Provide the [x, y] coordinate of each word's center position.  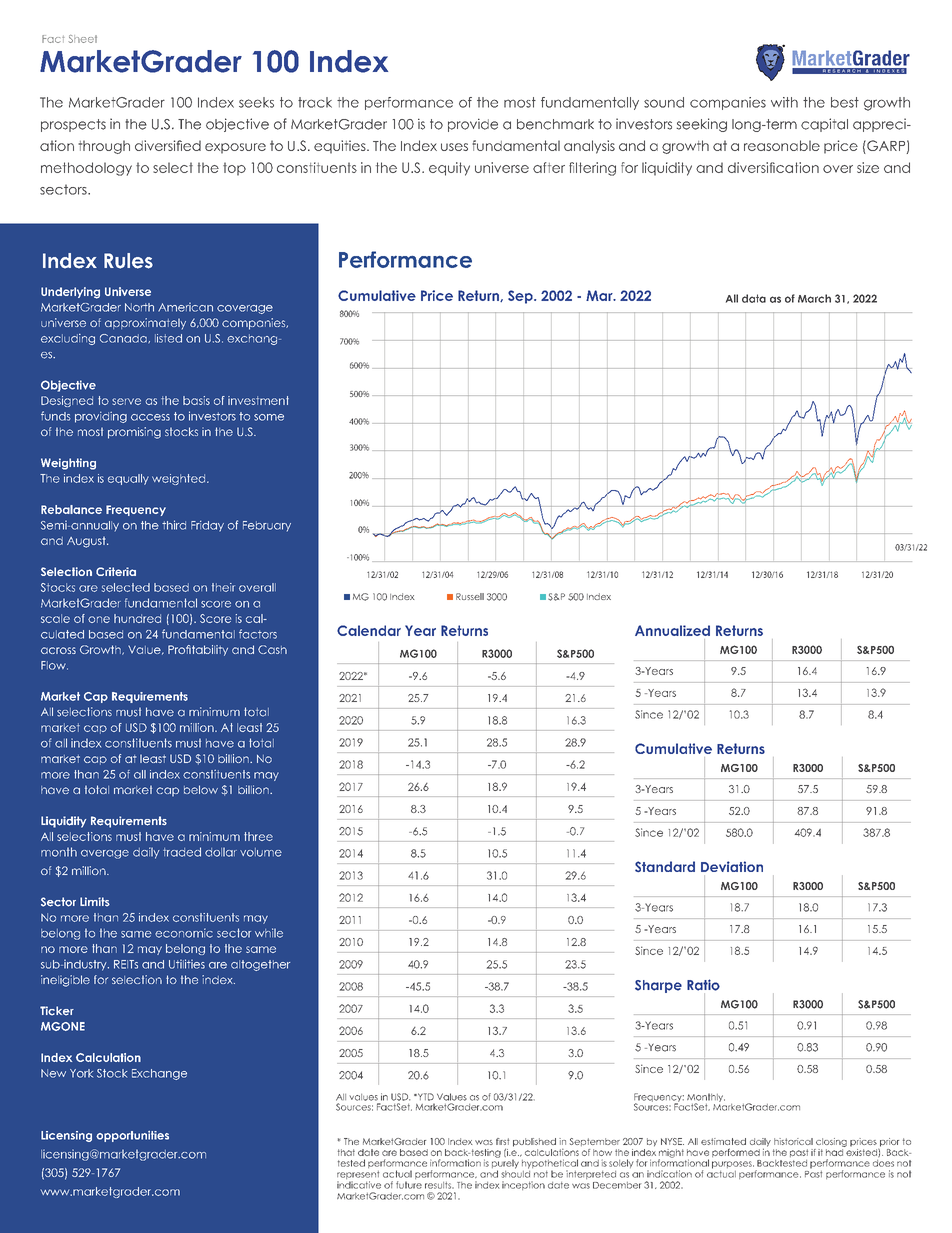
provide [473, 125]
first [502, 1141]
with [784, 102]
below [201, 789]
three [258, 836]
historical [793, 1141]
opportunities [132, 1136]
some [269, 417]
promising [134, 433]
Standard [665, 866]
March [814, 298]
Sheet [82, 39]
